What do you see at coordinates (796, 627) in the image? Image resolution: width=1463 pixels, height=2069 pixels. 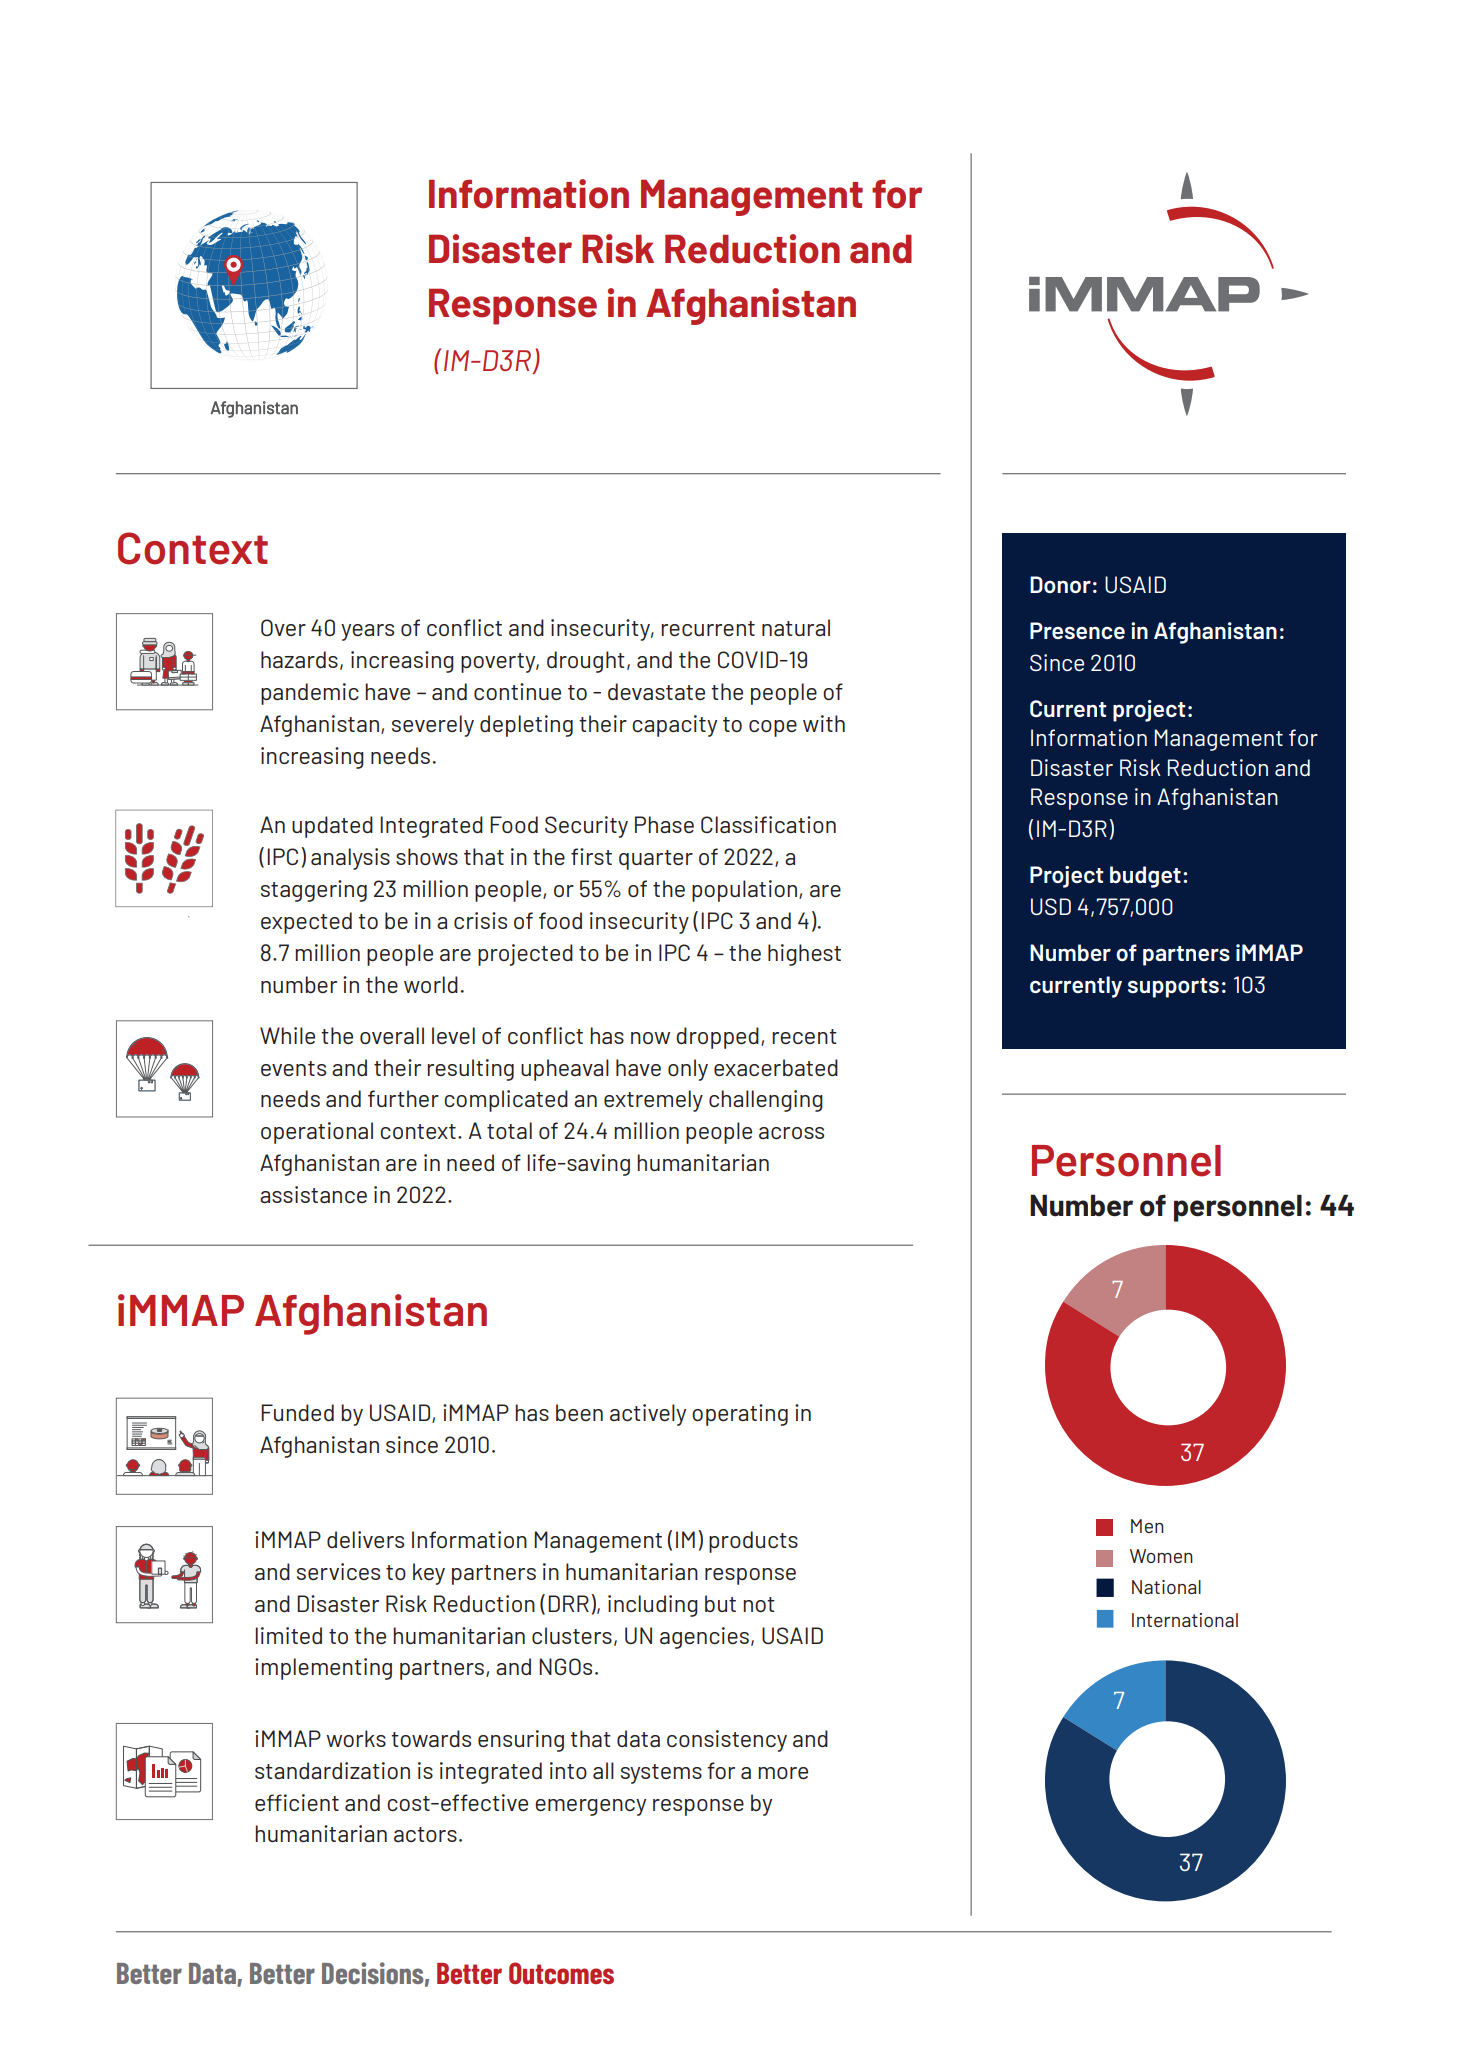 I see `natural` at bounding box center [796, 627].
